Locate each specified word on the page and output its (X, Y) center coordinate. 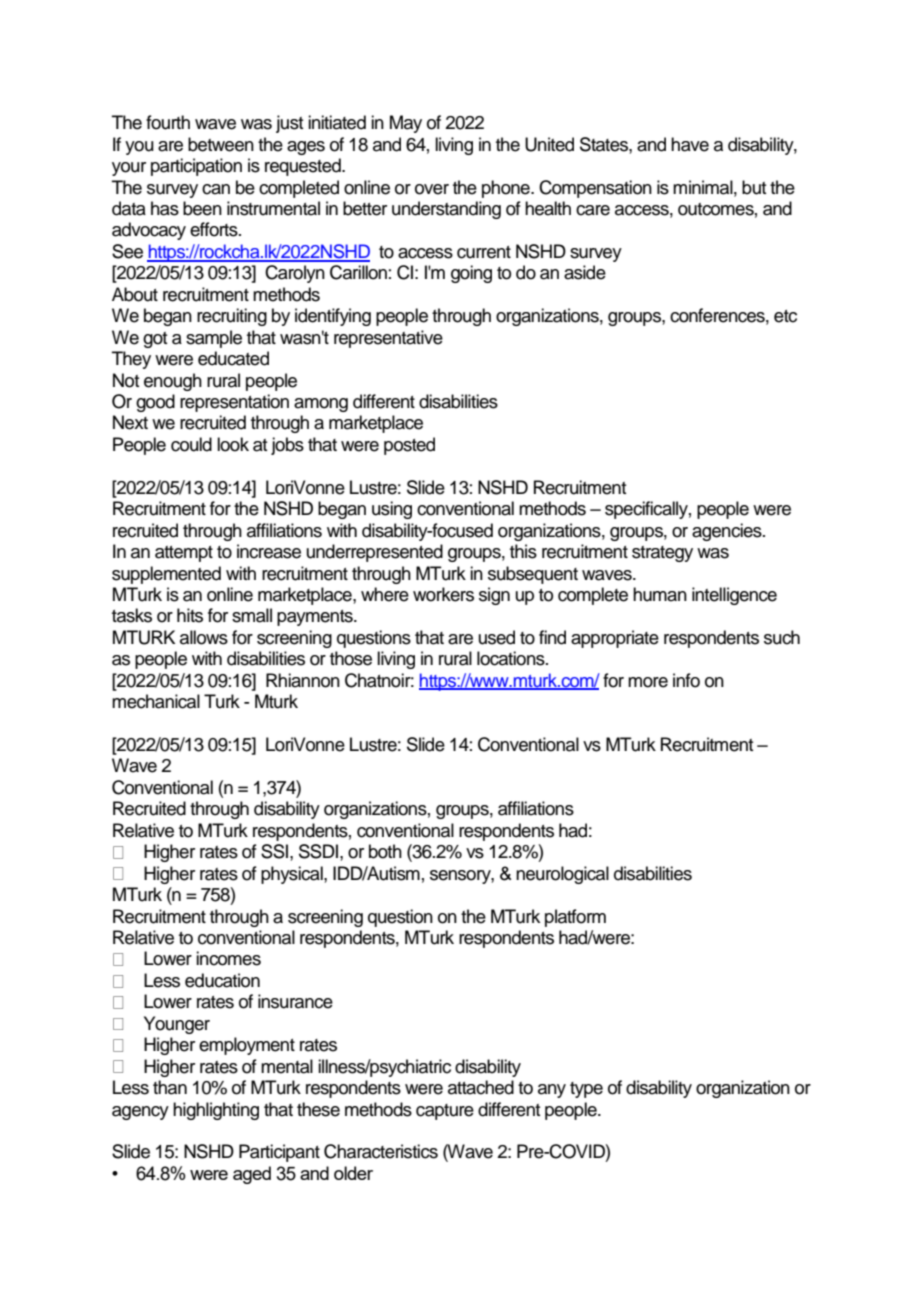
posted (409, 446)
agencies (728, 532)
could (191, 444)
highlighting (216, 1111)
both (385, 851)
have (690, 144)
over (432, 189)
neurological (562, 875)
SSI (274, 851)
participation (196, 167)
